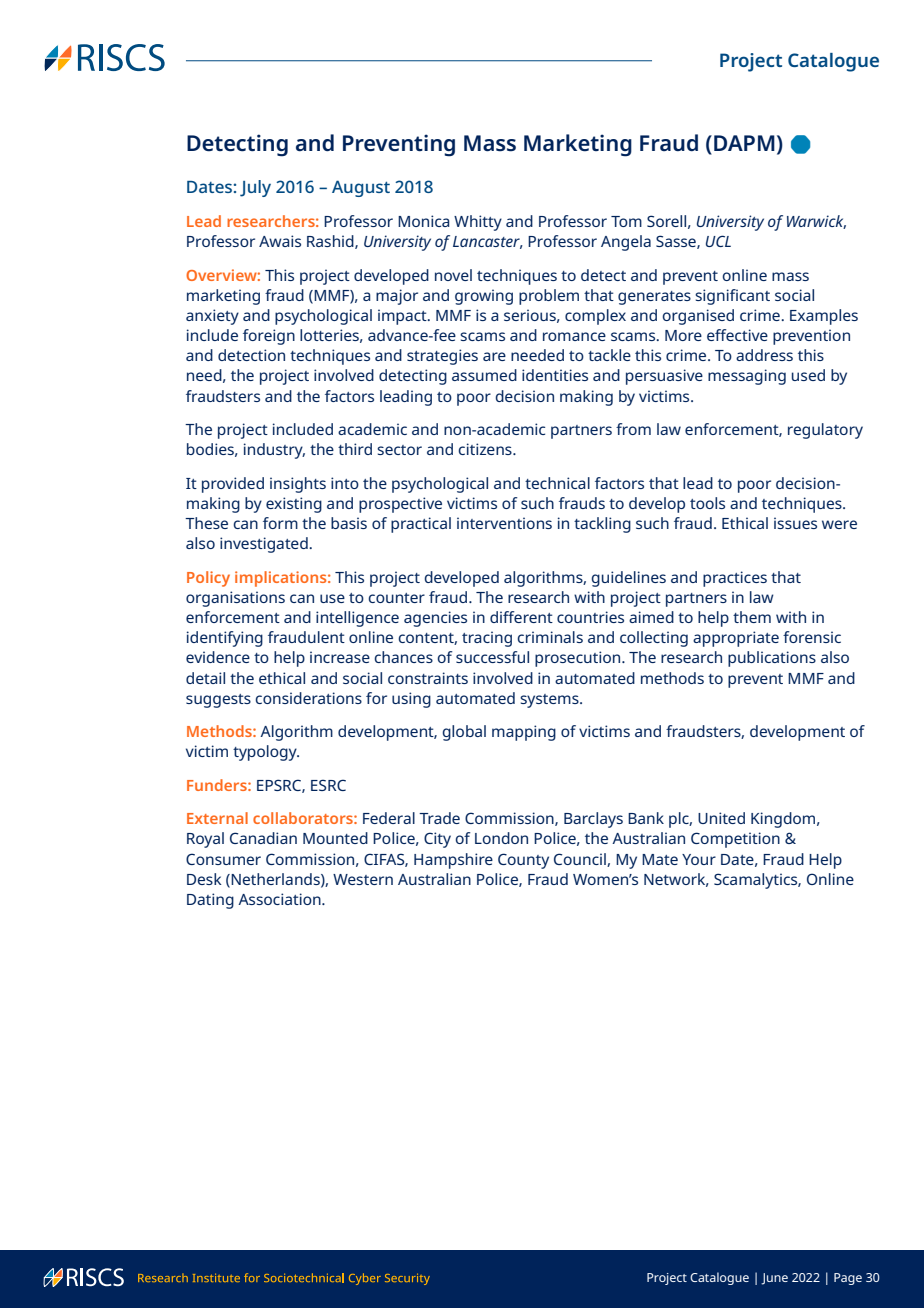 Image resolution: width=924 pixels, height=1308 pixels. Describe the element at coordinates (848, 1279) in the page. I see `Page` at that location.
